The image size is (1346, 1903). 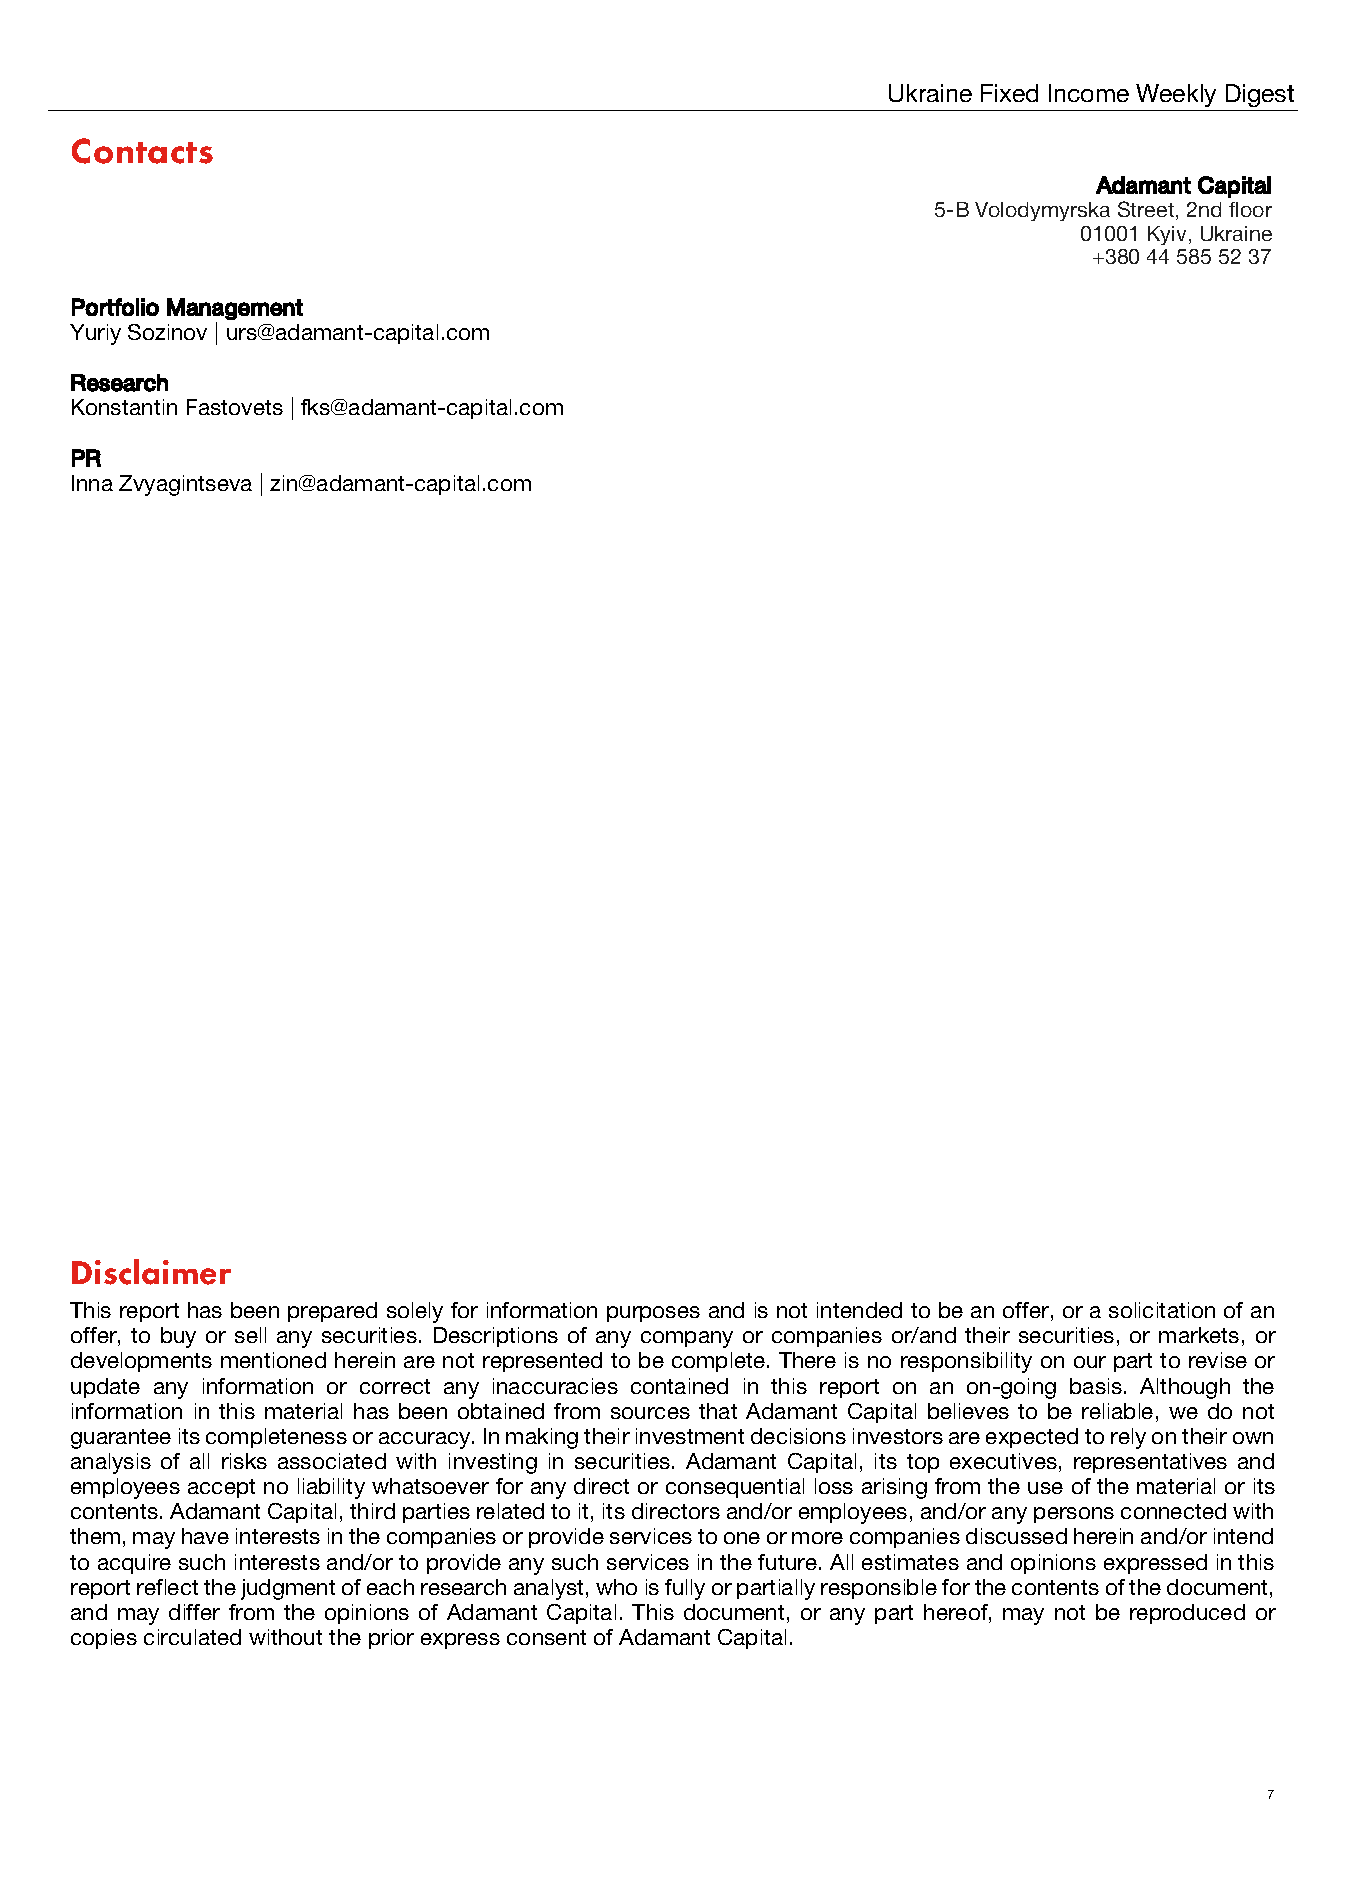 I want to click on Konstantin, so click(x=124, y=407).
